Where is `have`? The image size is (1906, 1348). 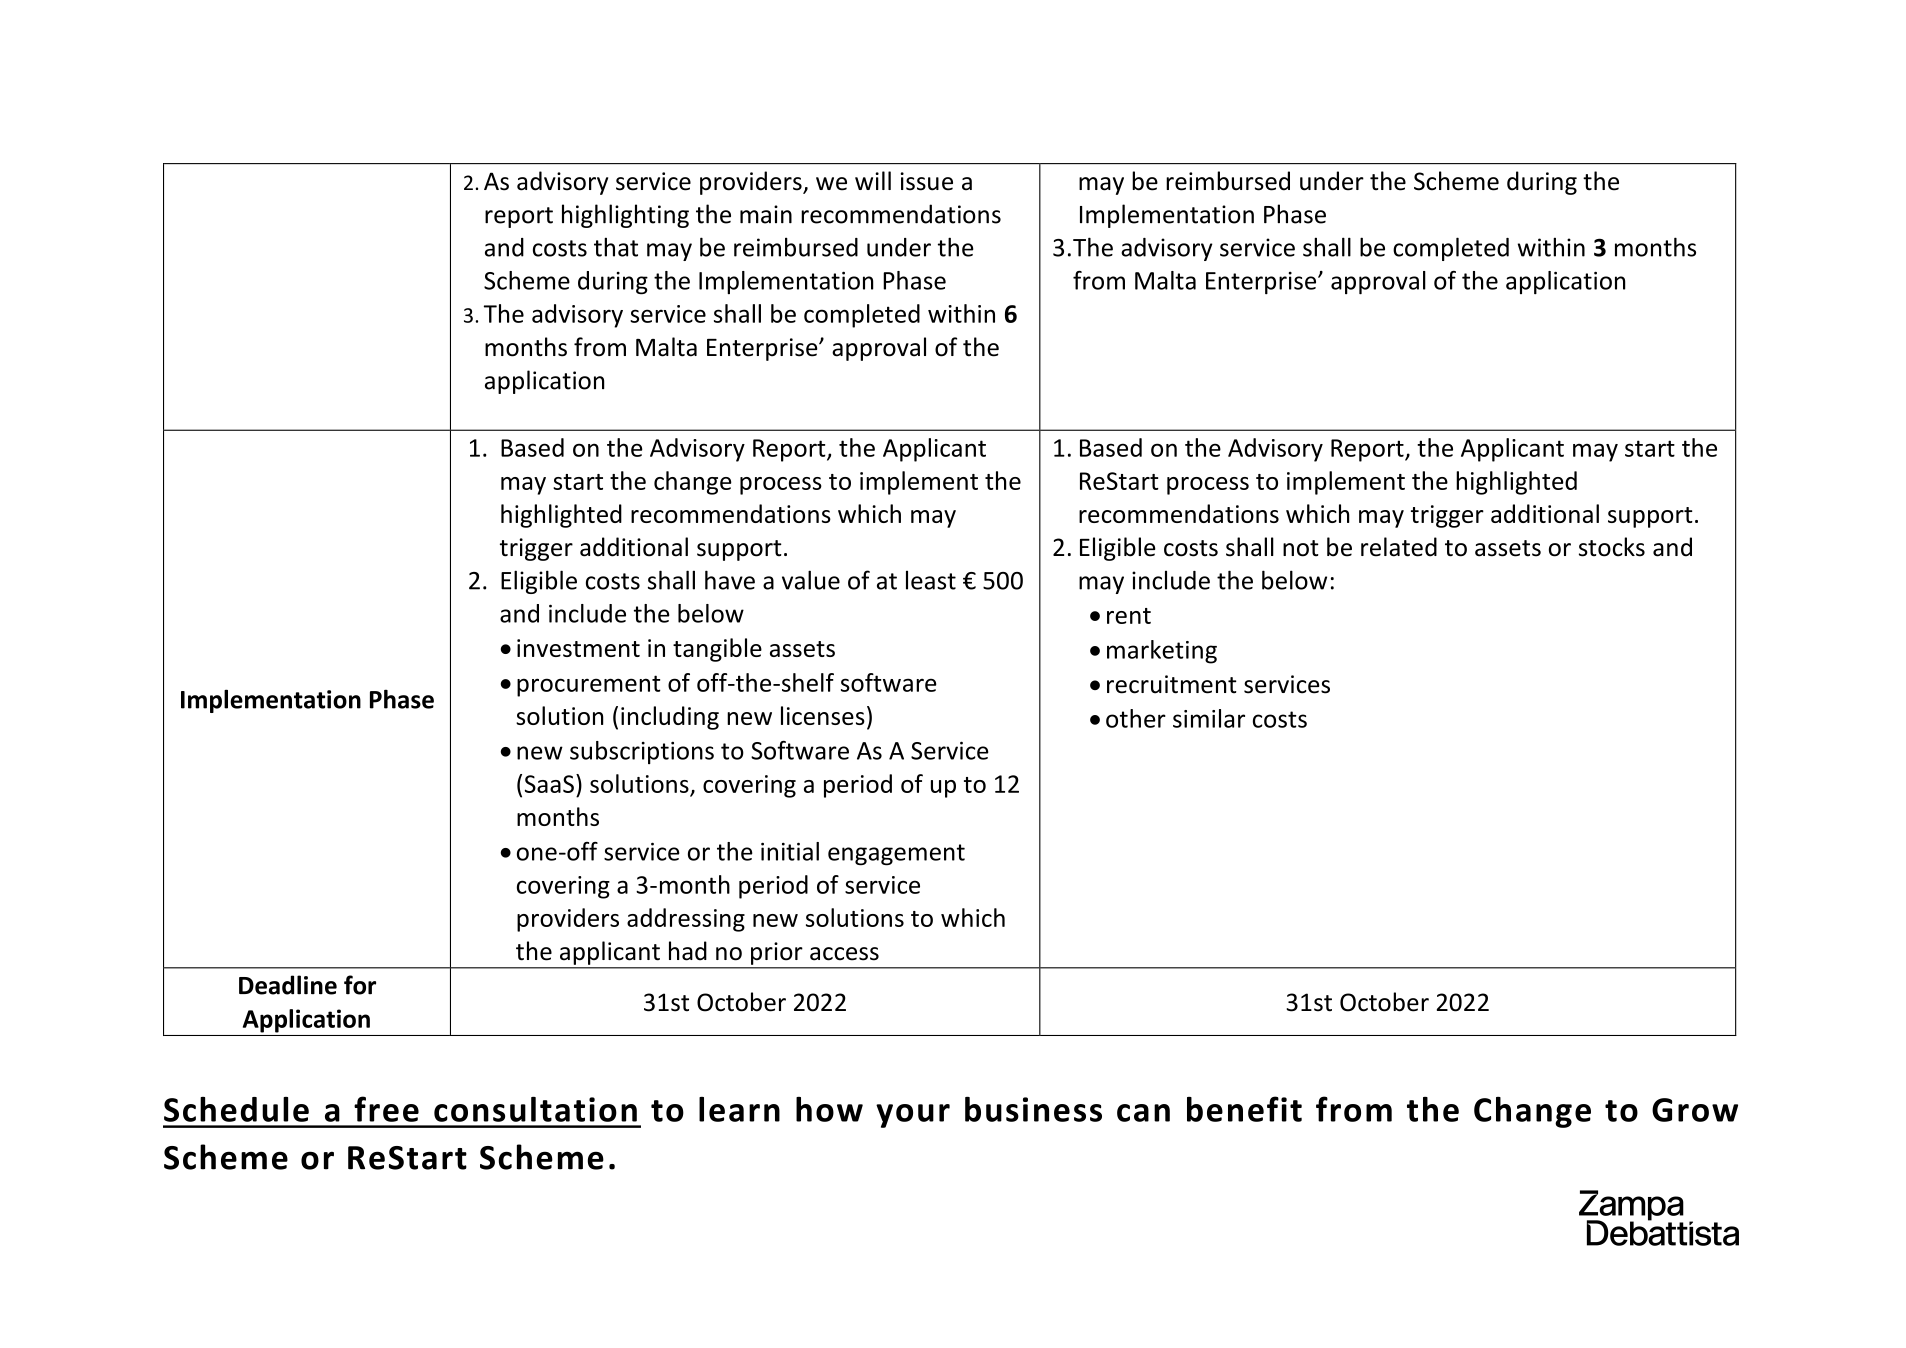 have is located at coordinates (730, 580).
